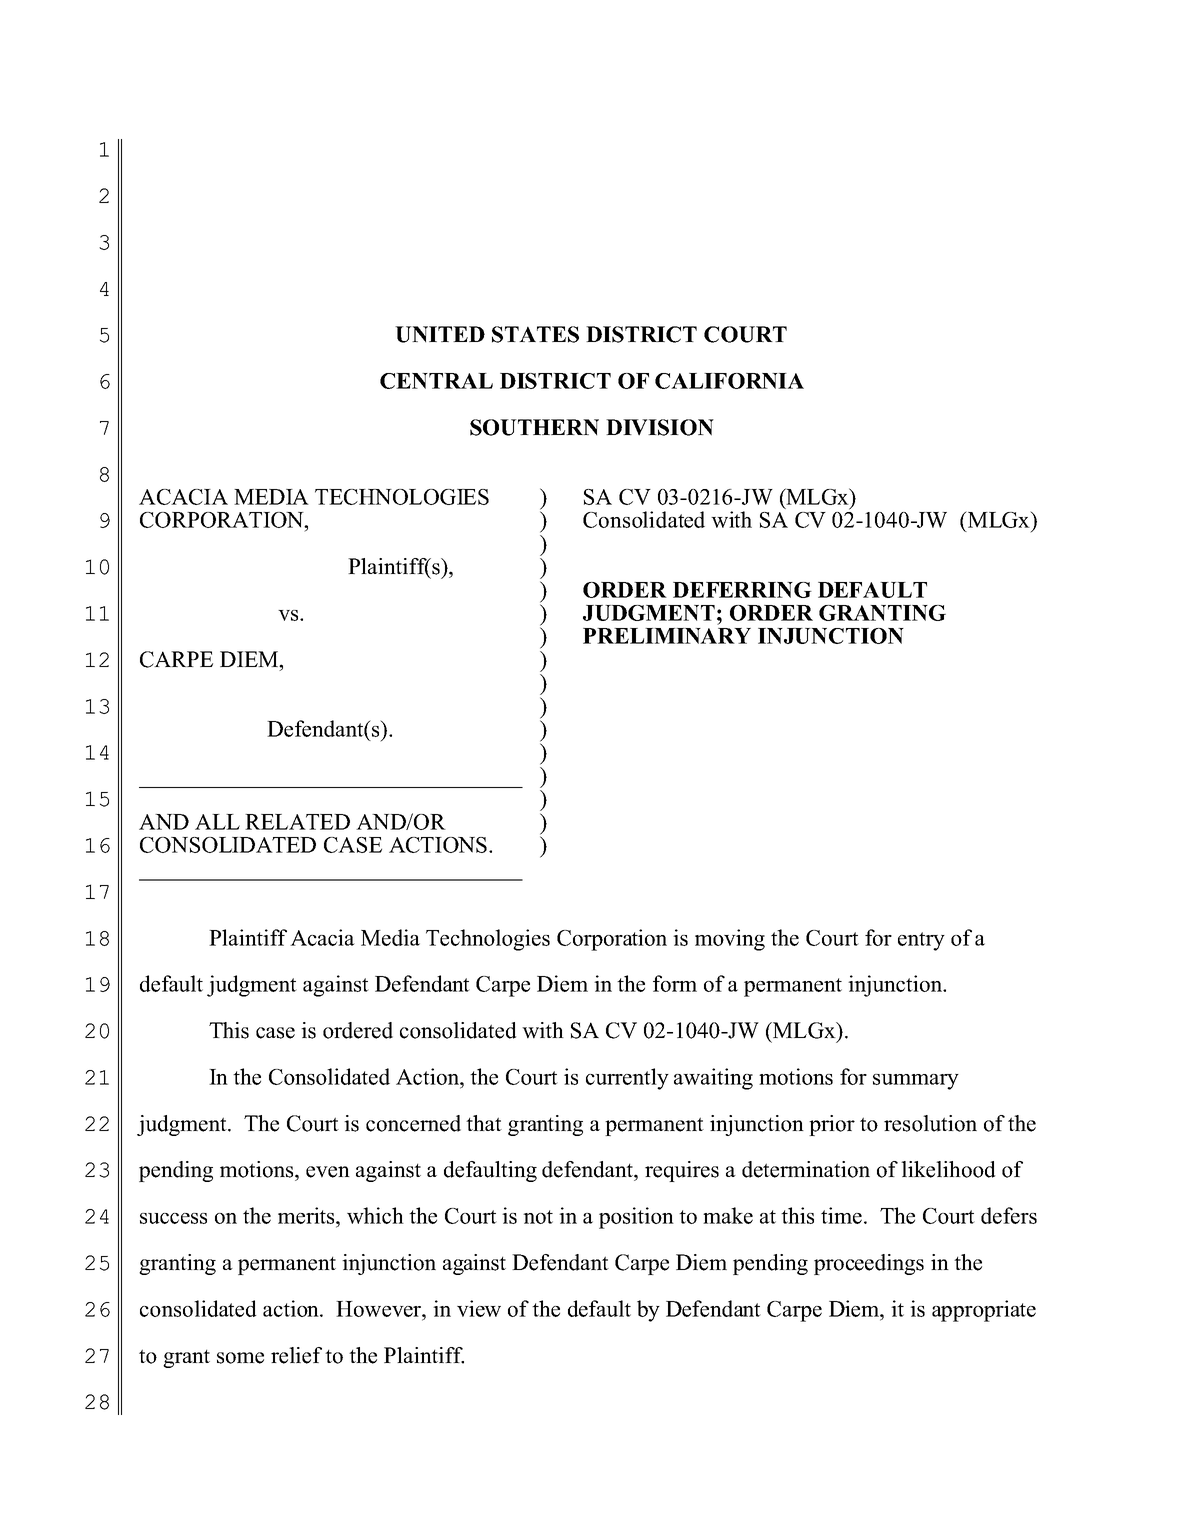  Describe the element at coordinates (328, 1172) in the screenshot. I see `even` at that location.
